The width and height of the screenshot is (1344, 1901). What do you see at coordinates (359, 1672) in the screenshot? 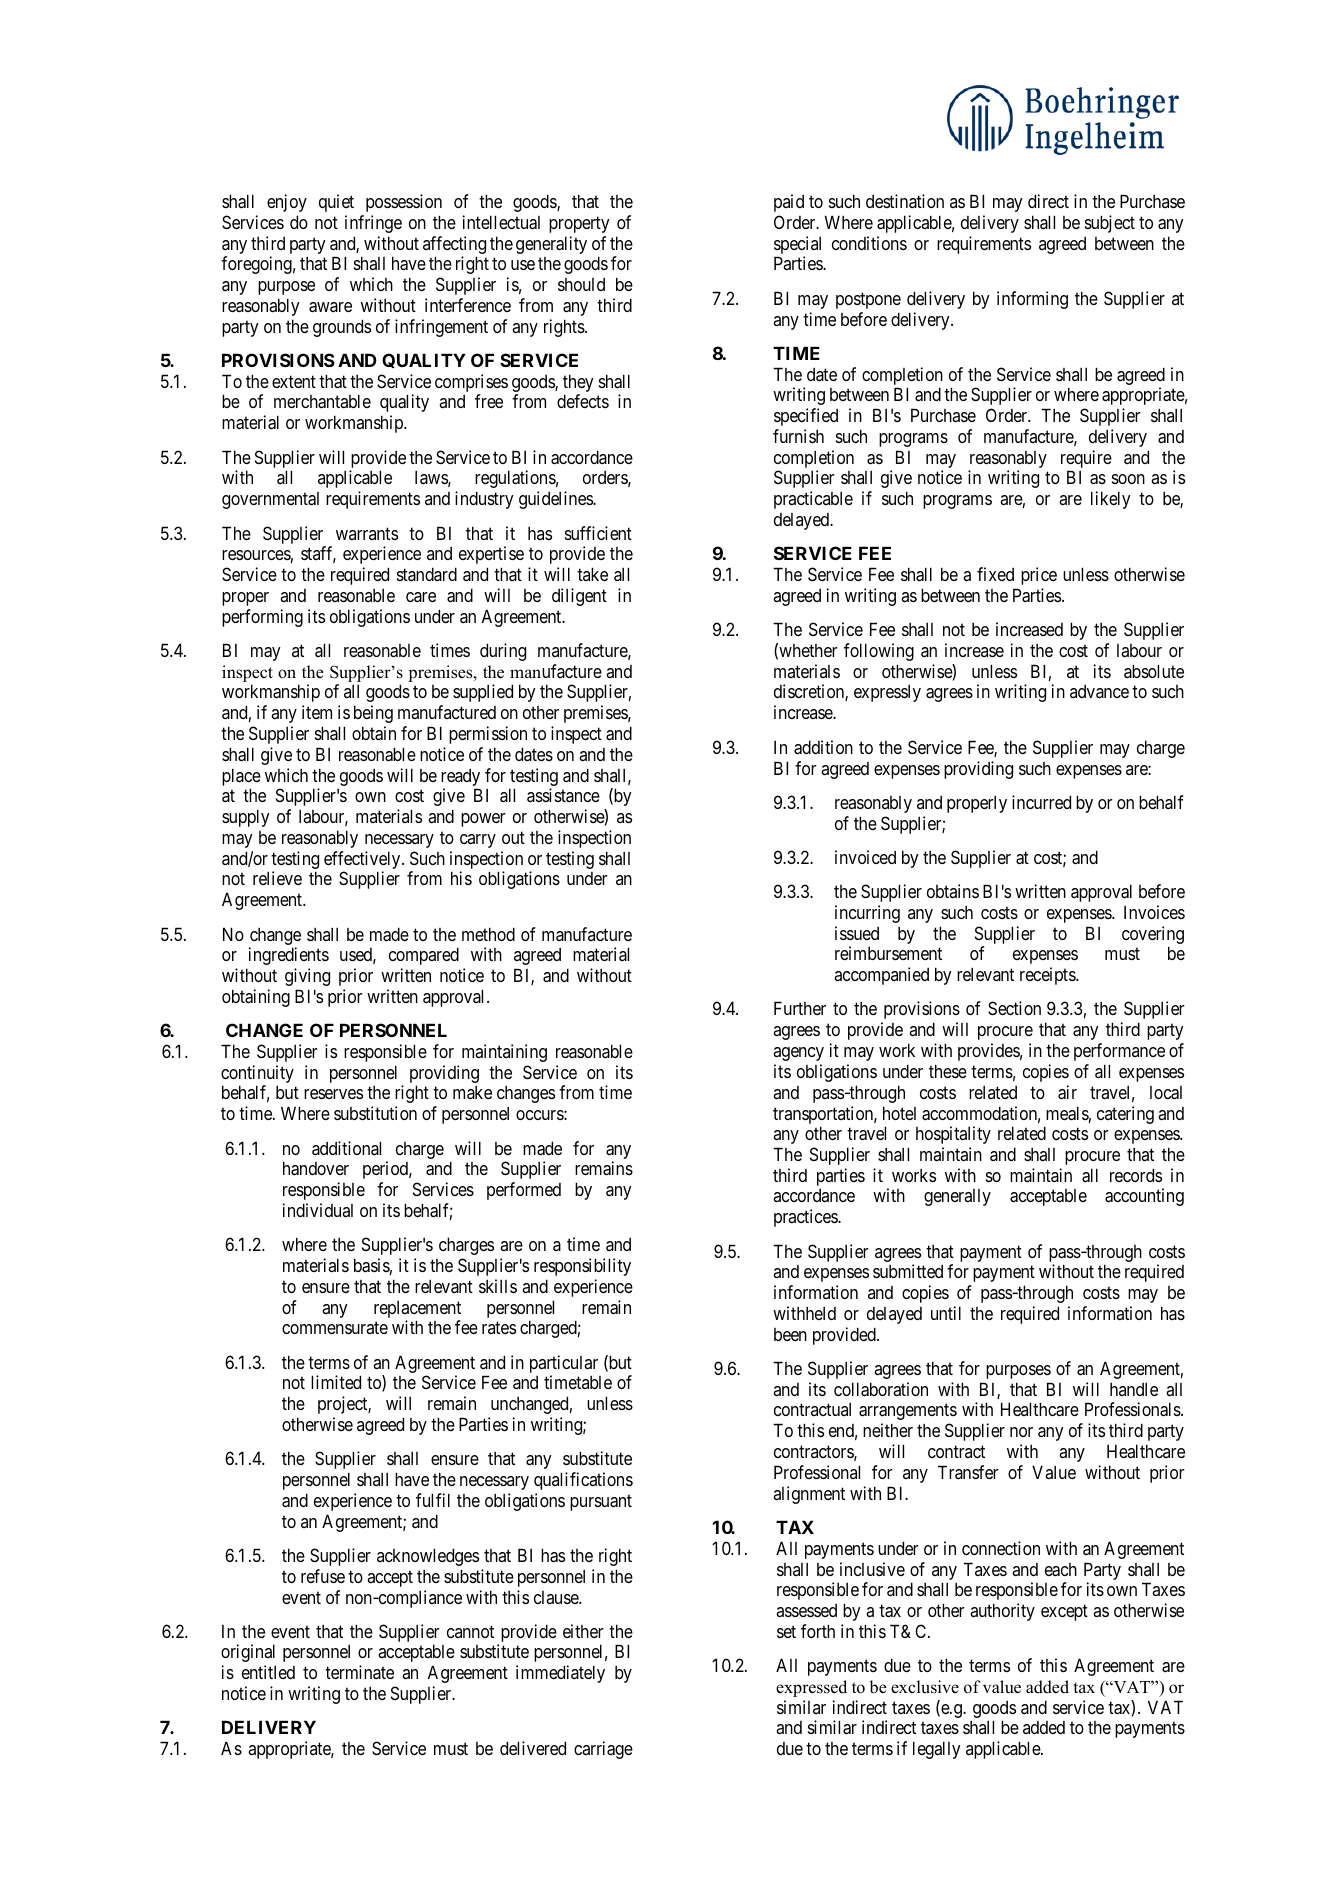
I see `terminate` at bounding box center [359, 1672].
